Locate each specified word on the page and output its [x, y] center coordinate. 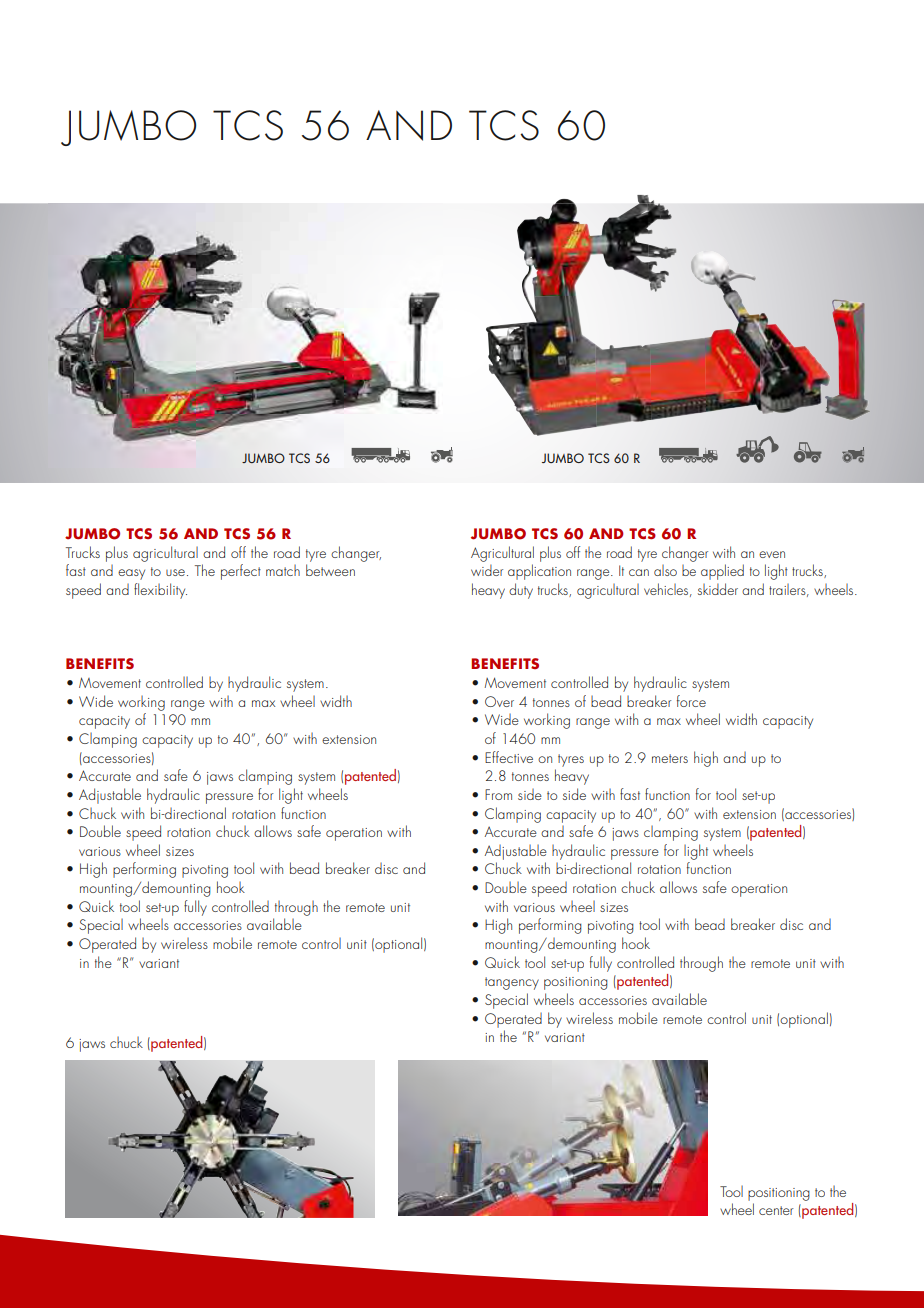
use [175, 572]
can [639, 572]
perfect [241, 572]
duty [521, 591]
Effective [509, 757]
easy [131, 574]
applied [722, 572]
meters [670, 758]
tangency [512, 983]
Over [499, 701]
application [539, 572]
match [283, 570]
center [776, 1210]
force [691, 701]
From [498, 794]
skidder [718, 589]
